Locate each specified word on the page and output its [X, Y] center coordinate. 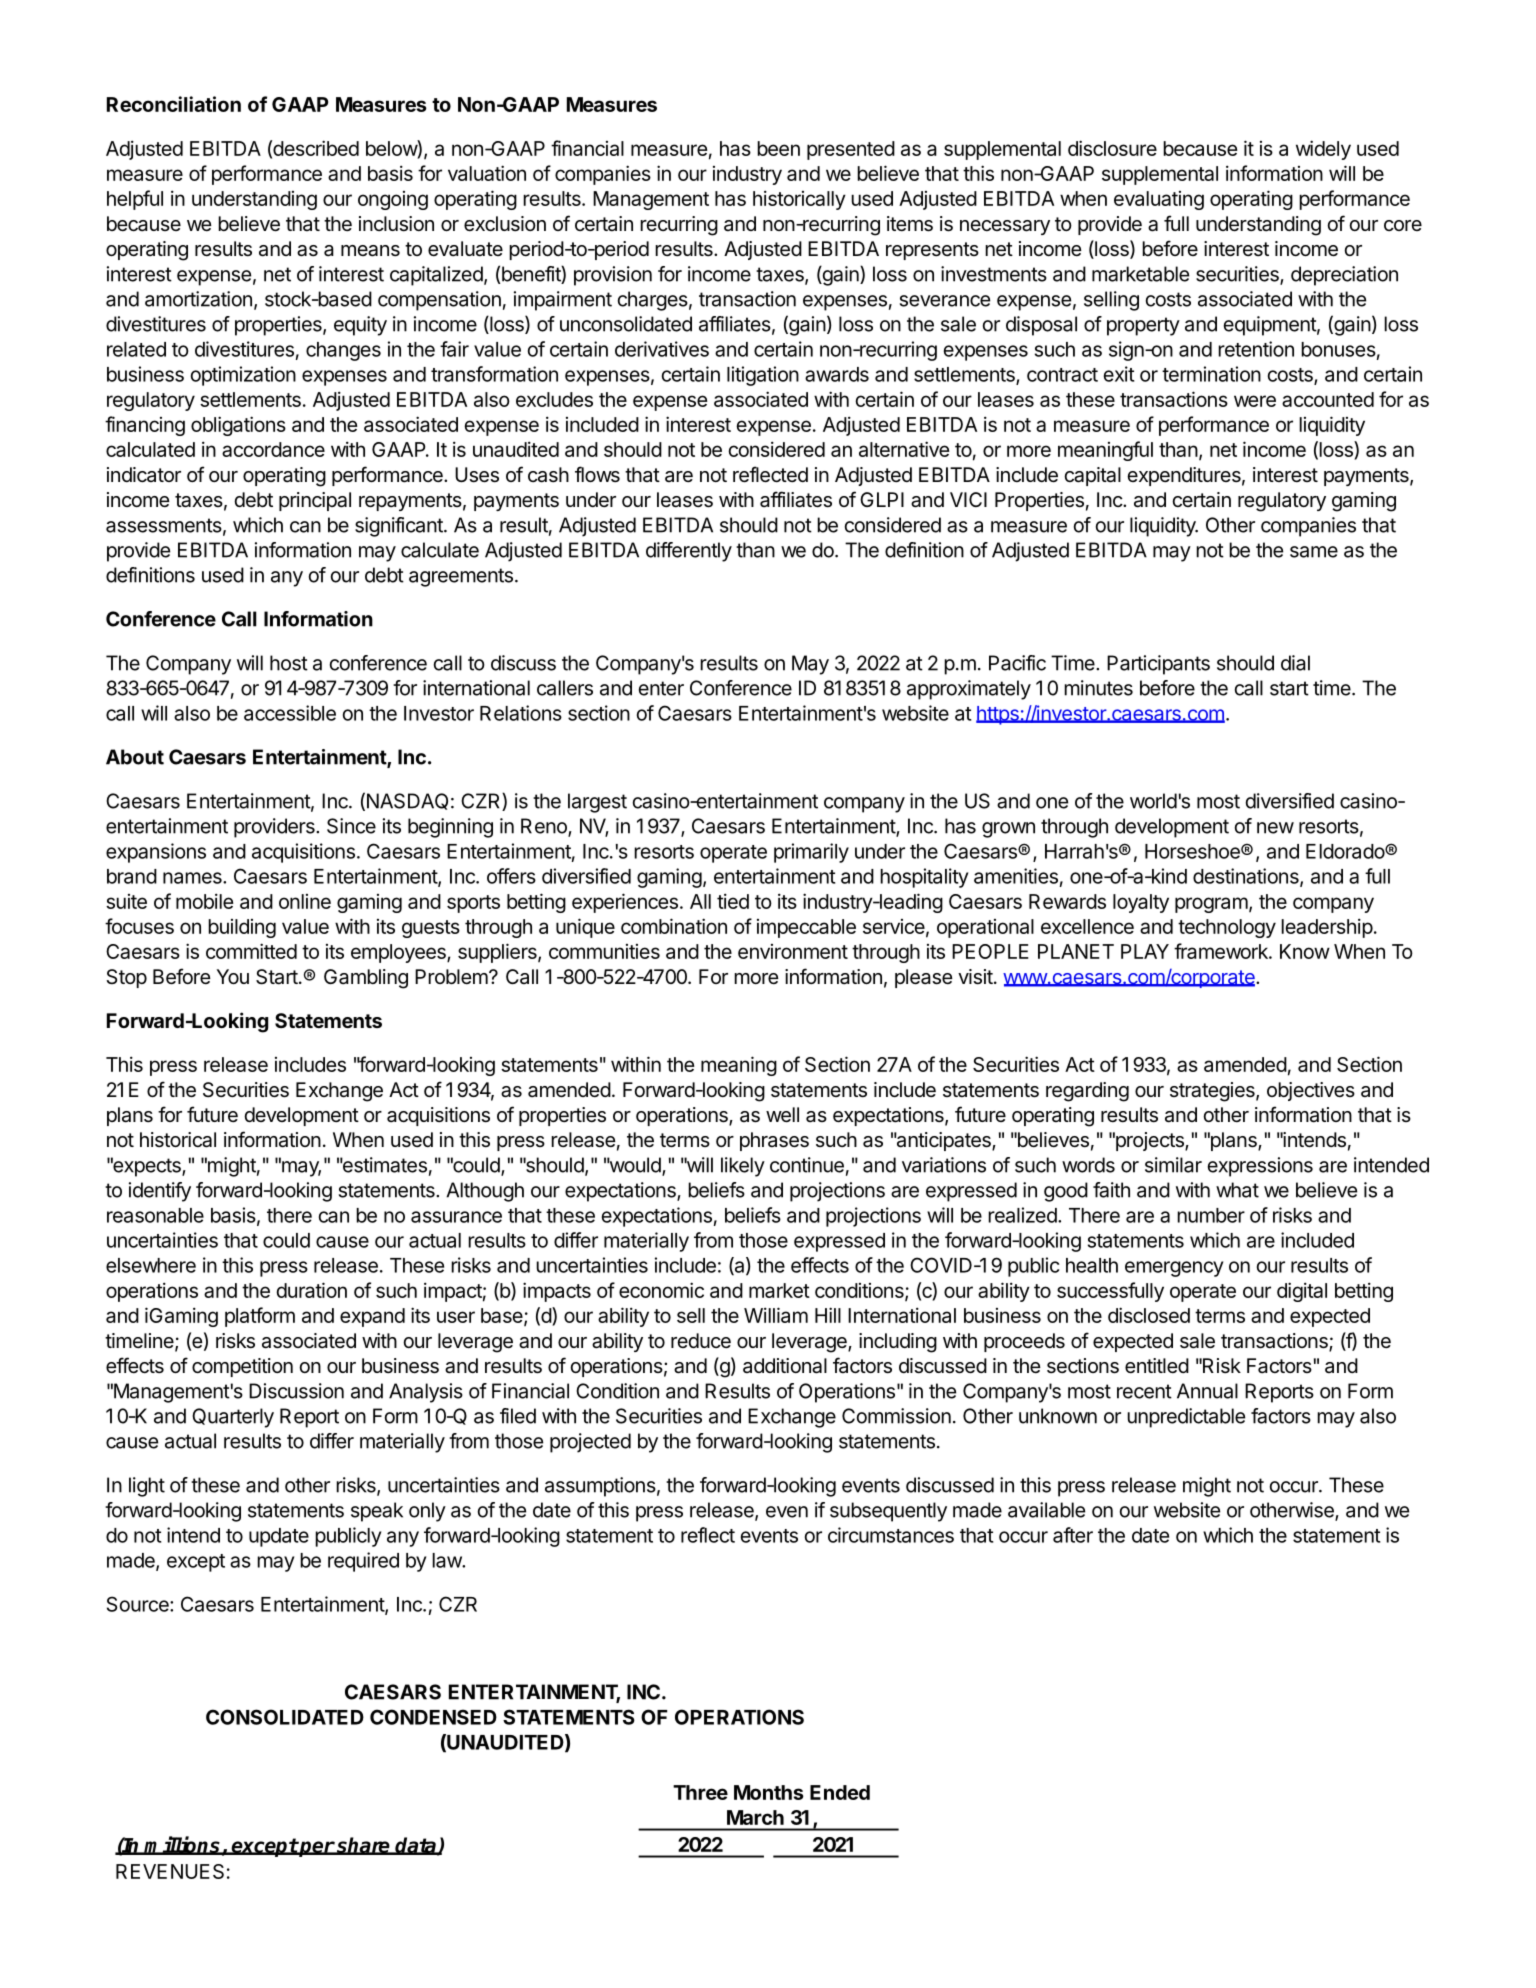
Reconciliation [174, 104]
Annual [1207, 1391]
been [778, 148]
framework [1222, 951]
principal [315, 501]
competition [242, 1367]
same [1314, 552]
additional [785, 1366]
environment [793, 951]
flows [597, 474]
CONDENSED [433, 1717]
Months [769, 1792]
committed [251, 951]
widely [1323, 150]
